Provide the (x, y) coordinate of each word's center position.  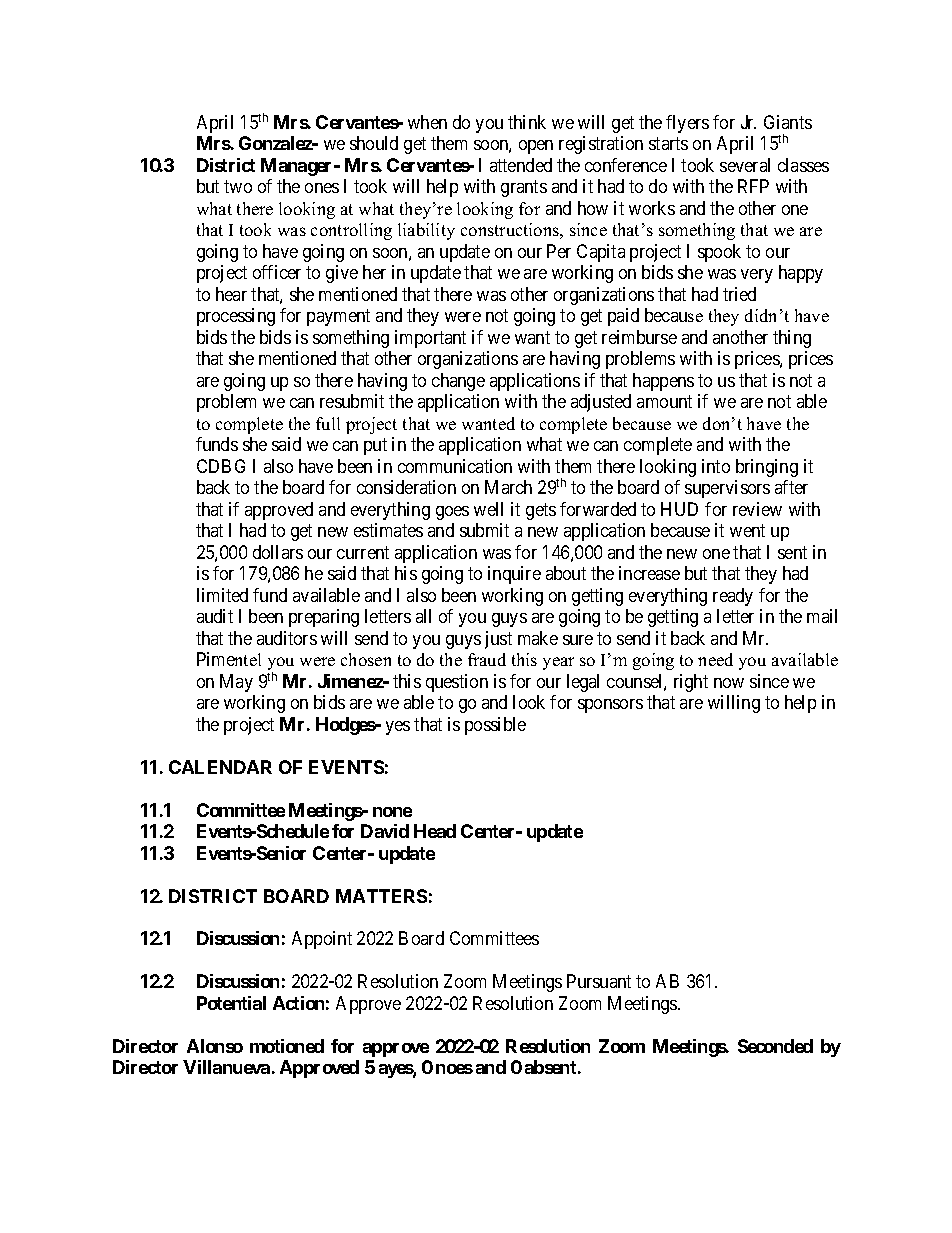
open (536, 147)
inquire (514, 575)
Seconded (775, 1046)
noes (454, 1069)
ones (322, 188)
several (745, 165)
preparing (324, 618)
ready (733, 597)
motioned (287, 1046)
